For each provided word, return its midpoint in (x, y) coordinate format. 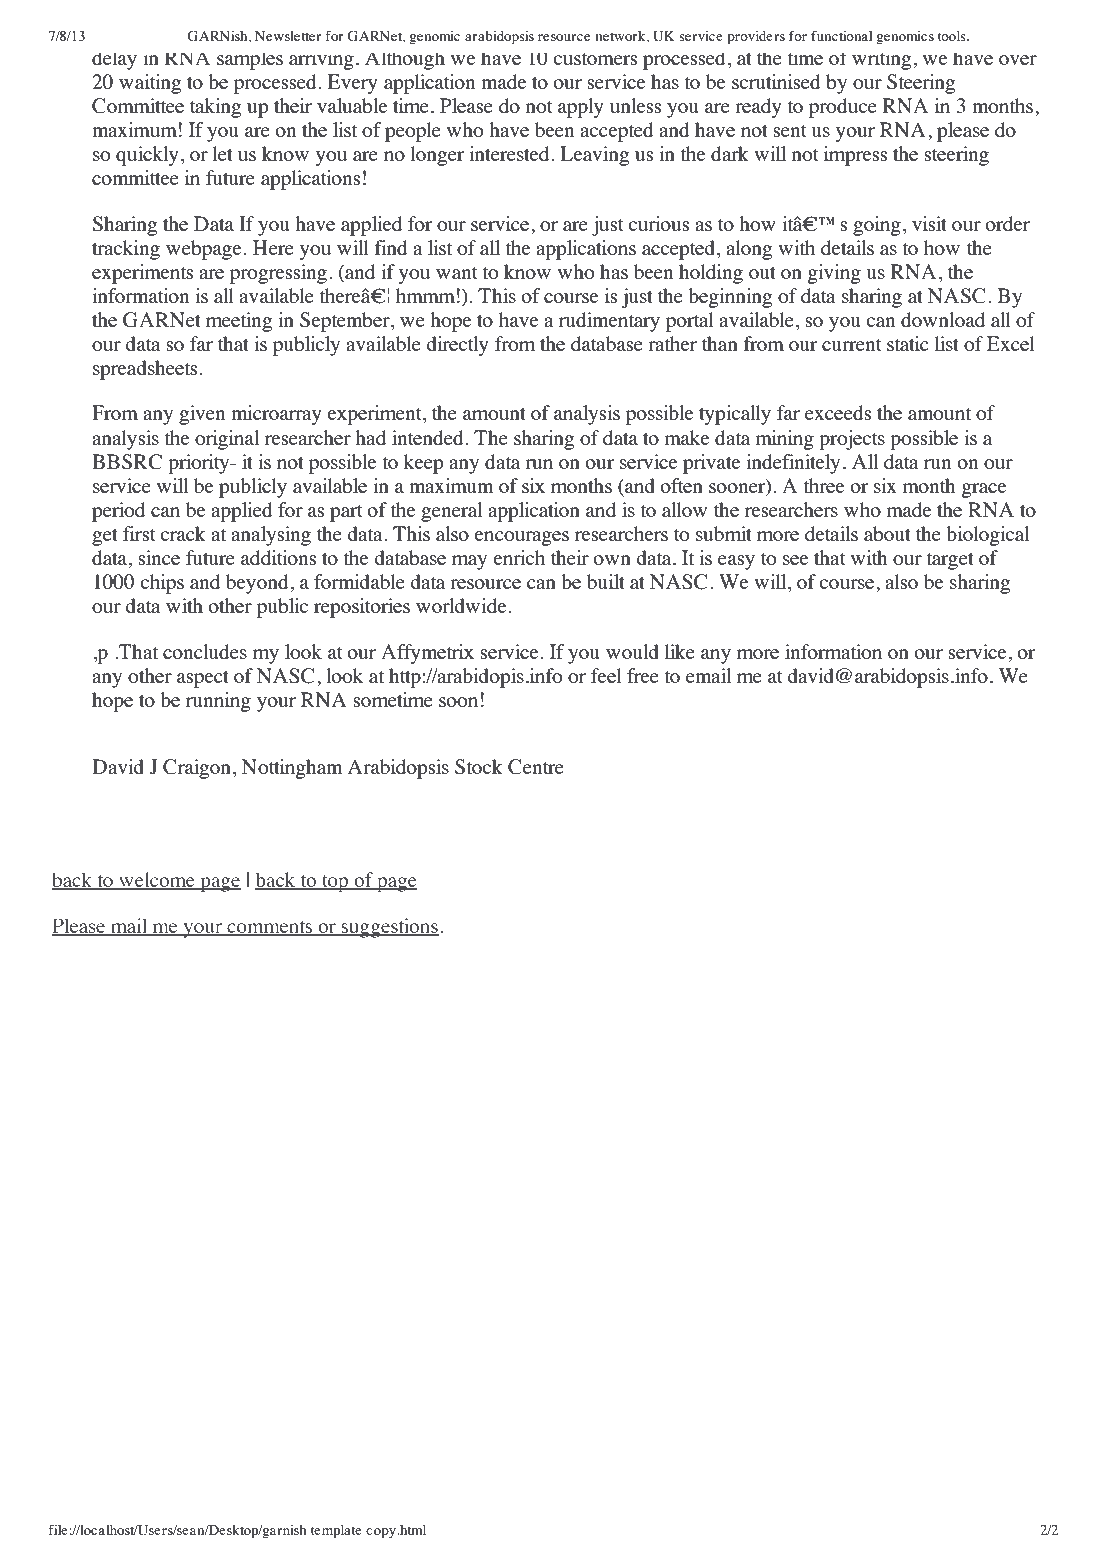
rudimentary (609, 322)
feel (606, 675)
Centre (536, 767)
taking (215, 108)
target (950, 561)
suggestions (389, 928)
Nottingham (292, 769)
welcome (157, 881)
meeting (239, 322)
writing (881, 61)
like (680, 651)
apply (581, 108)
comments (270, 928)
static (908, 343)
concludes (205, 651)
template (336, 1532)
